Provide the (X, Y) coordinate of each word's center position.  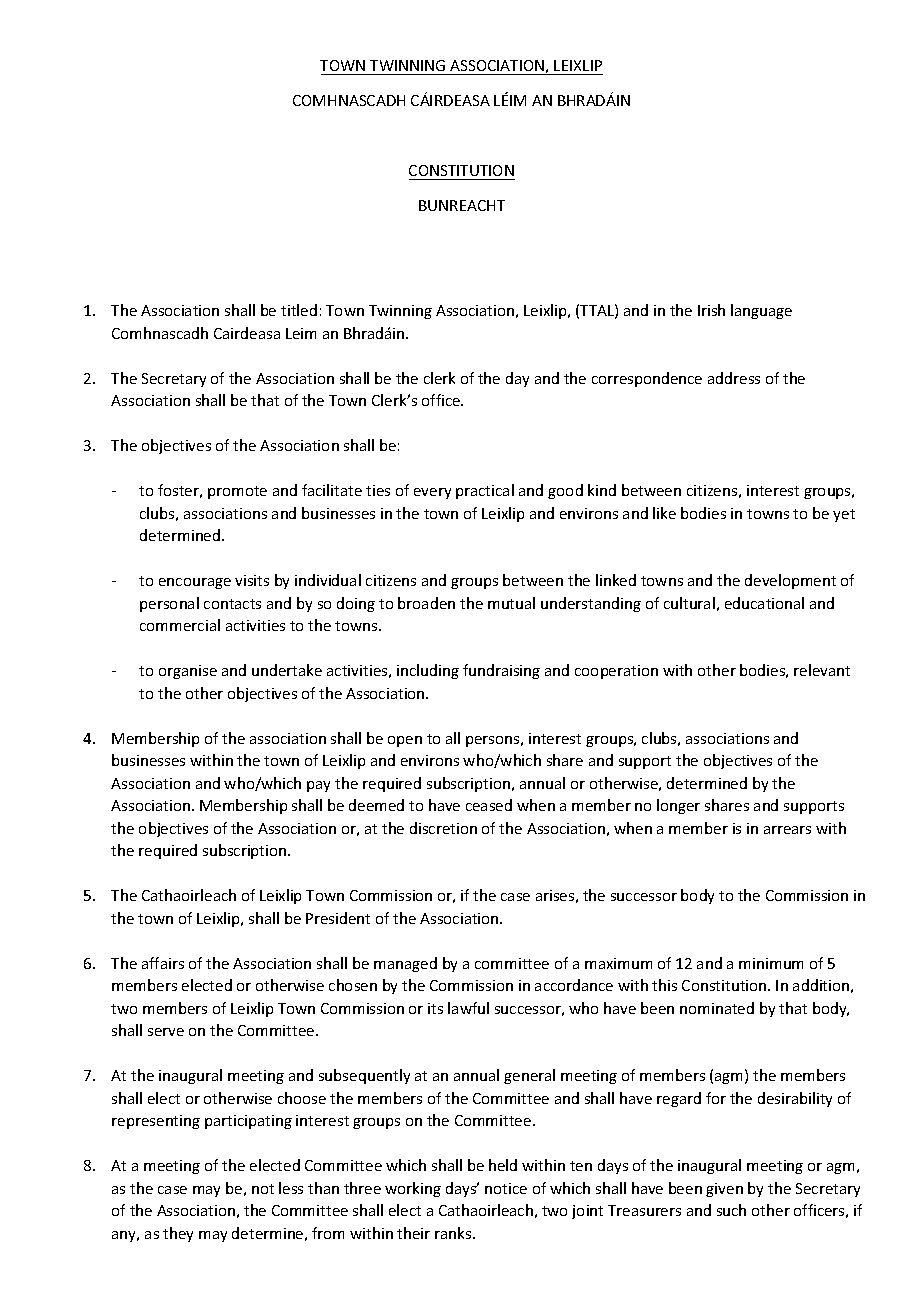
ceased (489, 805)
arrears (787, 830)
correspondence (647, 379)
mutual (511, 603)
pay (318, 786)
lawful (468, 1008)
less (291, 1188)
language (761, 311)
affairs (163, 963)
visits (252, 580)
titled (299, 310)
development (790, 581)
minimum (771, 963)
